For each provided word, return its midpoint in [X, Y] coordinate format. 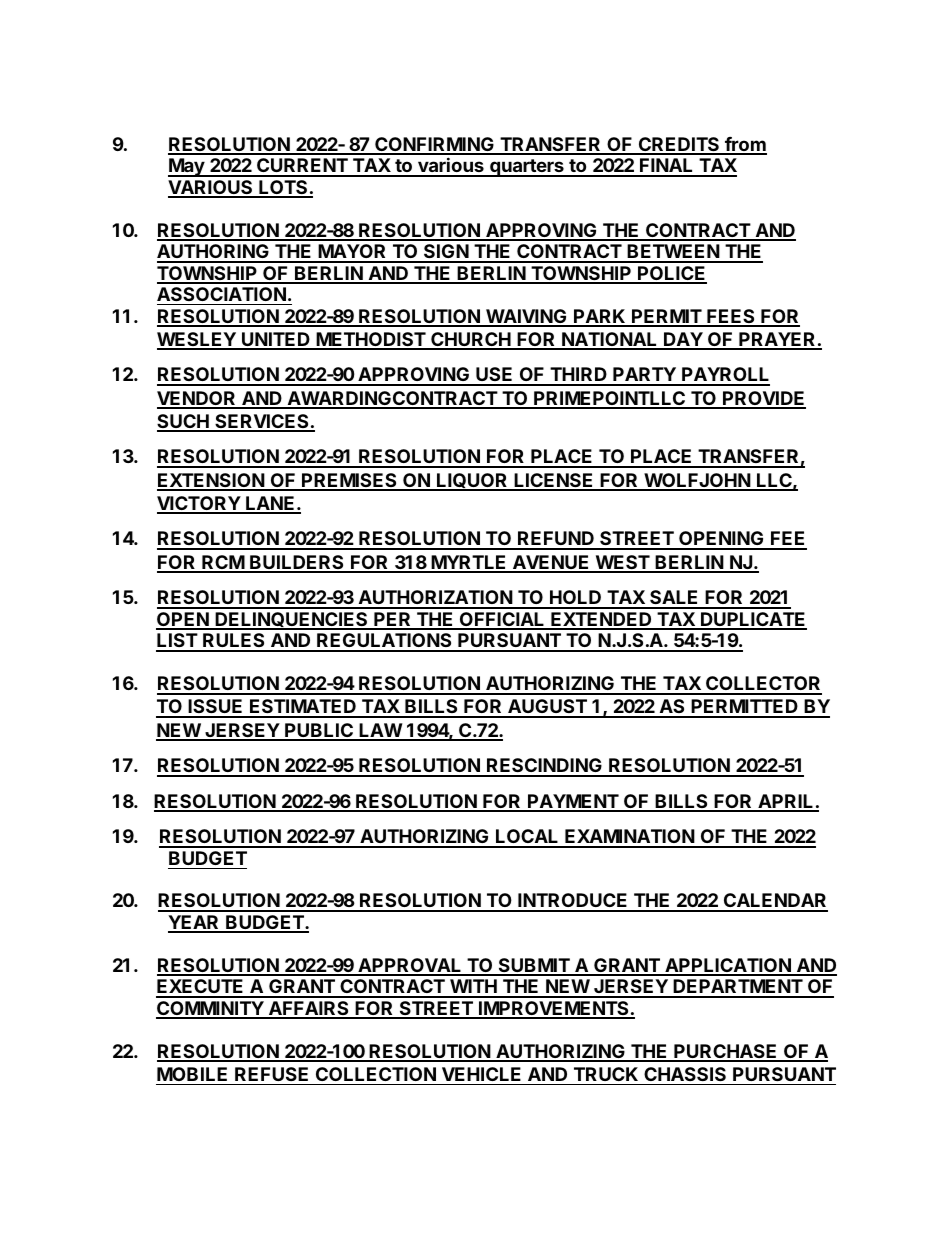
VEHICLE [481, 1074]
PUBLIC [319, 731]
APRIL [786, 802]
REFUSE [271, 1074]
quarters [527, 168]
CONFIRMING [434, 145]
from [745, 145]
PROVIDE [763, 399]
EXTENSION [211, 481]
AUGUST [547, 708]
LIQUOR [472, 482]
